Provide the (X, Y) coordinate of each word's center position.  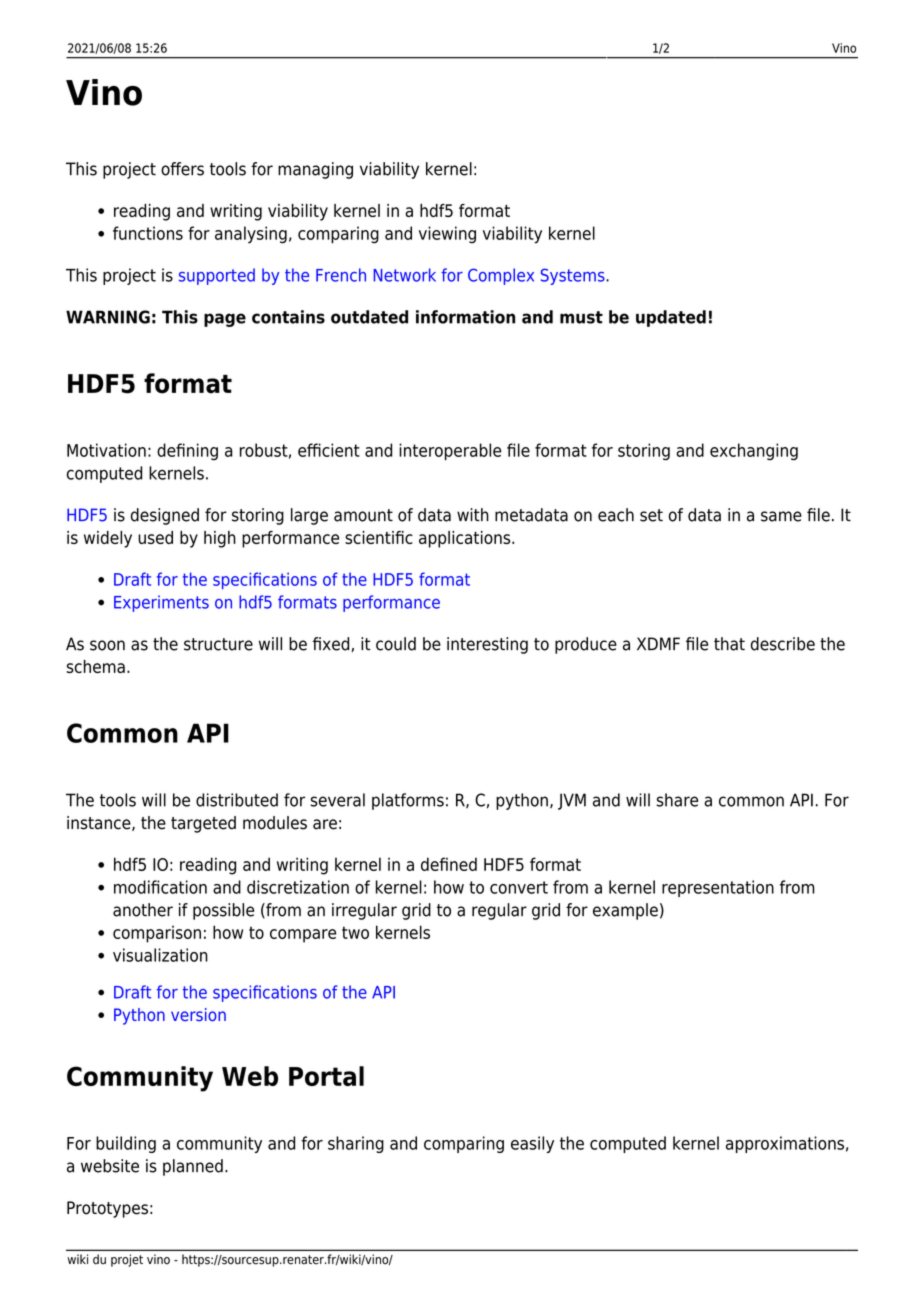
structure (218, 644)
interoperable (450, 452)
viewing (447, 235)
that (729, 644)
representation (718, 888)
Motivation (106, 450)
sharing (356, 1144)
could (396, 644)
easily (532, 1144)
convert (519, 887)
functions (148, 233)
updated (671, 318)
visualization (160, 955)
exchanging (754, 452)
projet (127, 1260)
